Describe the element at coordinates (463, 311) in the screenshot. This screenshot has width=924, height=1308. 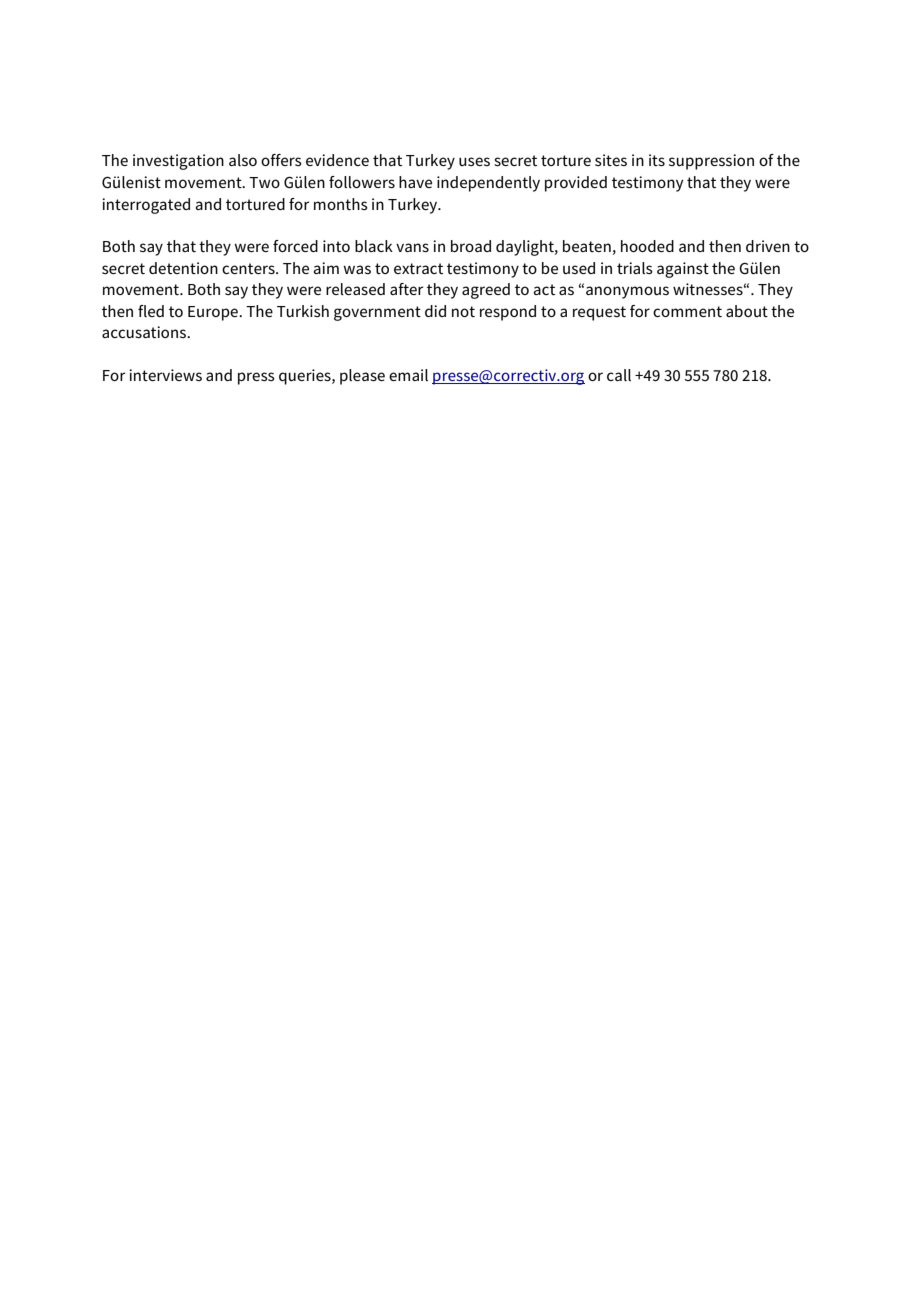
I see `not` at that location.
